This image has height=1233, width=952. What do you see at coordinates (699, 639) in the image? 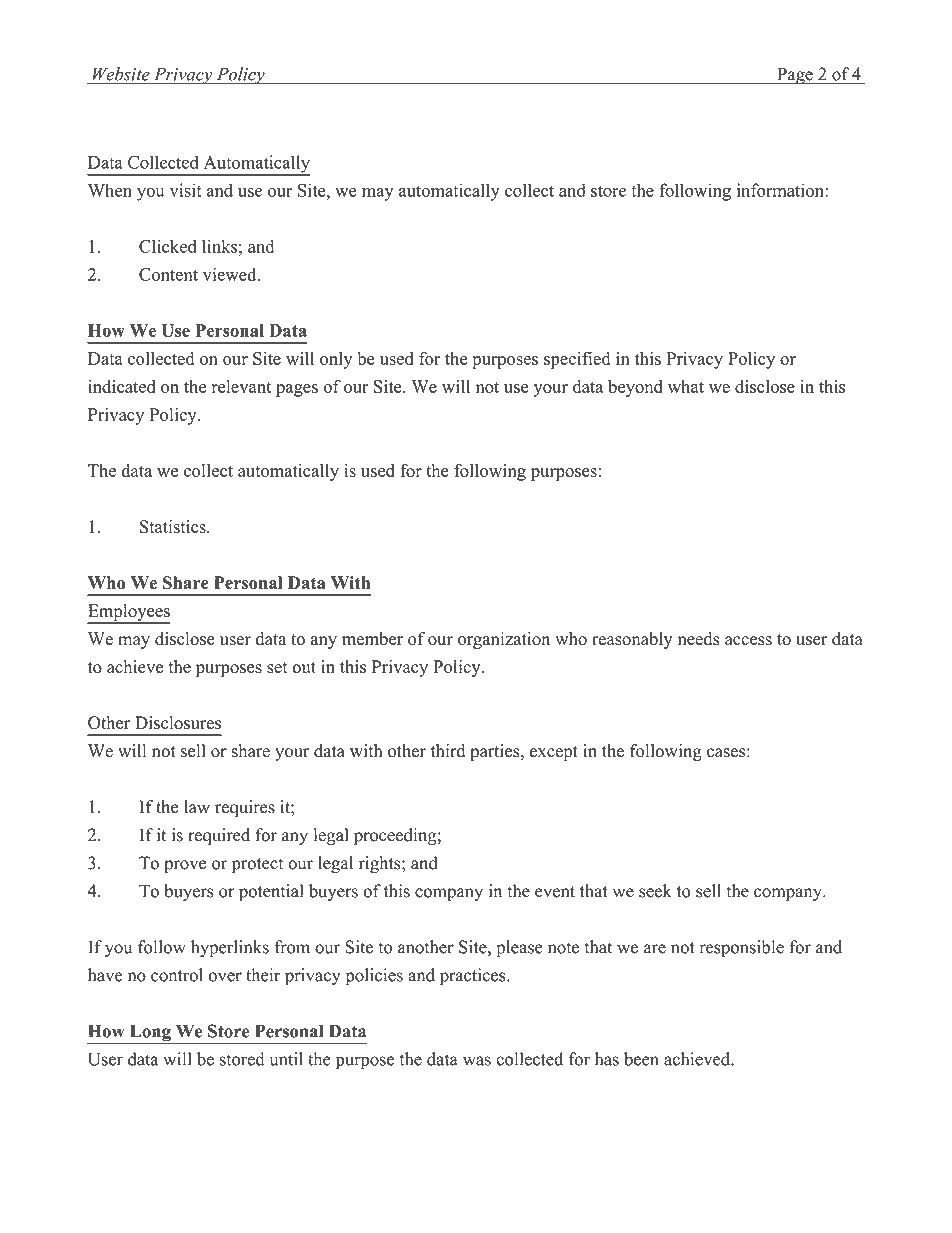
I see `needs` at bounding box center [699, 639].
